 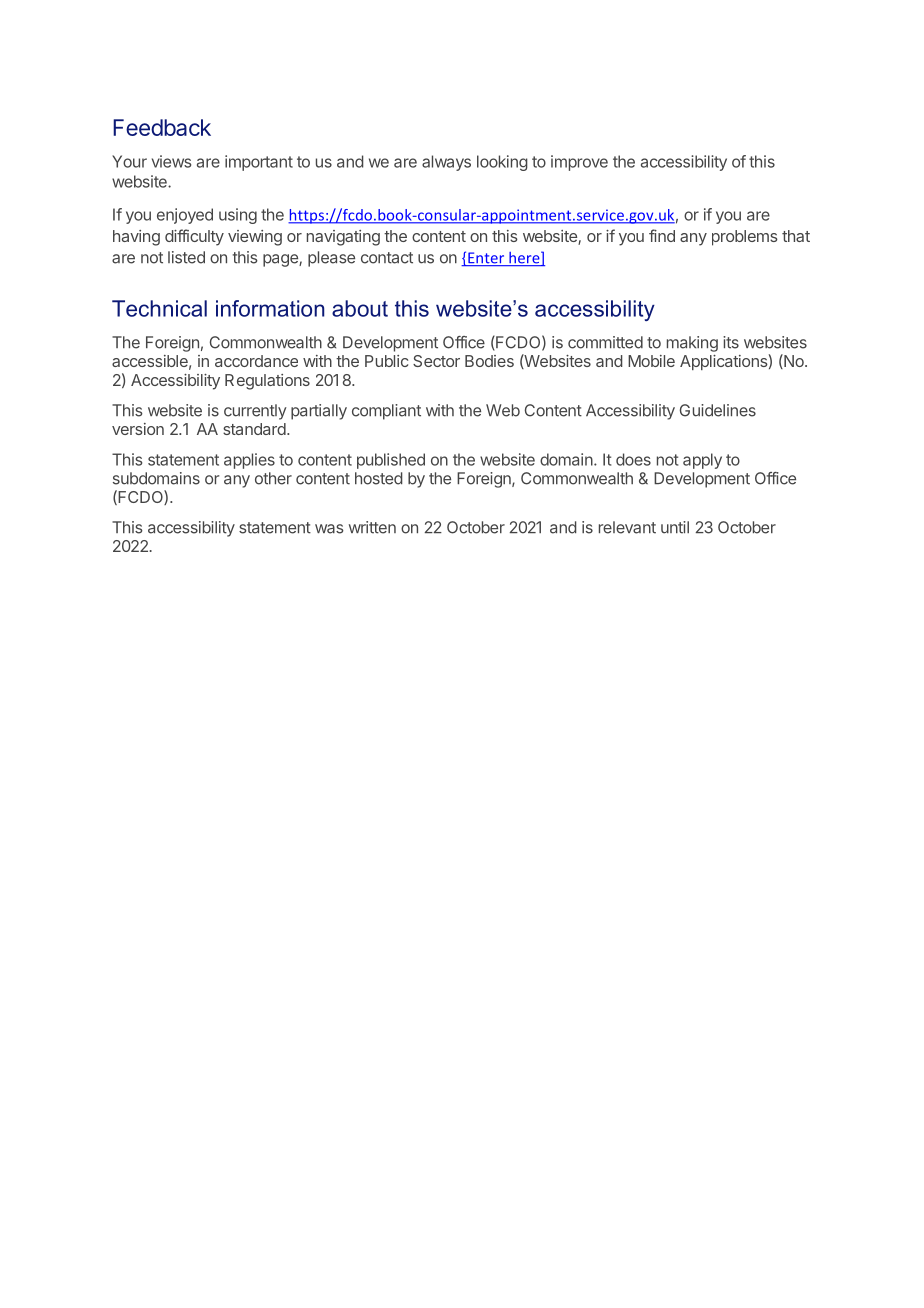 What do you see at coordinates (329, 529) in the page?
I see `was` at bounding box center [329, 529].
